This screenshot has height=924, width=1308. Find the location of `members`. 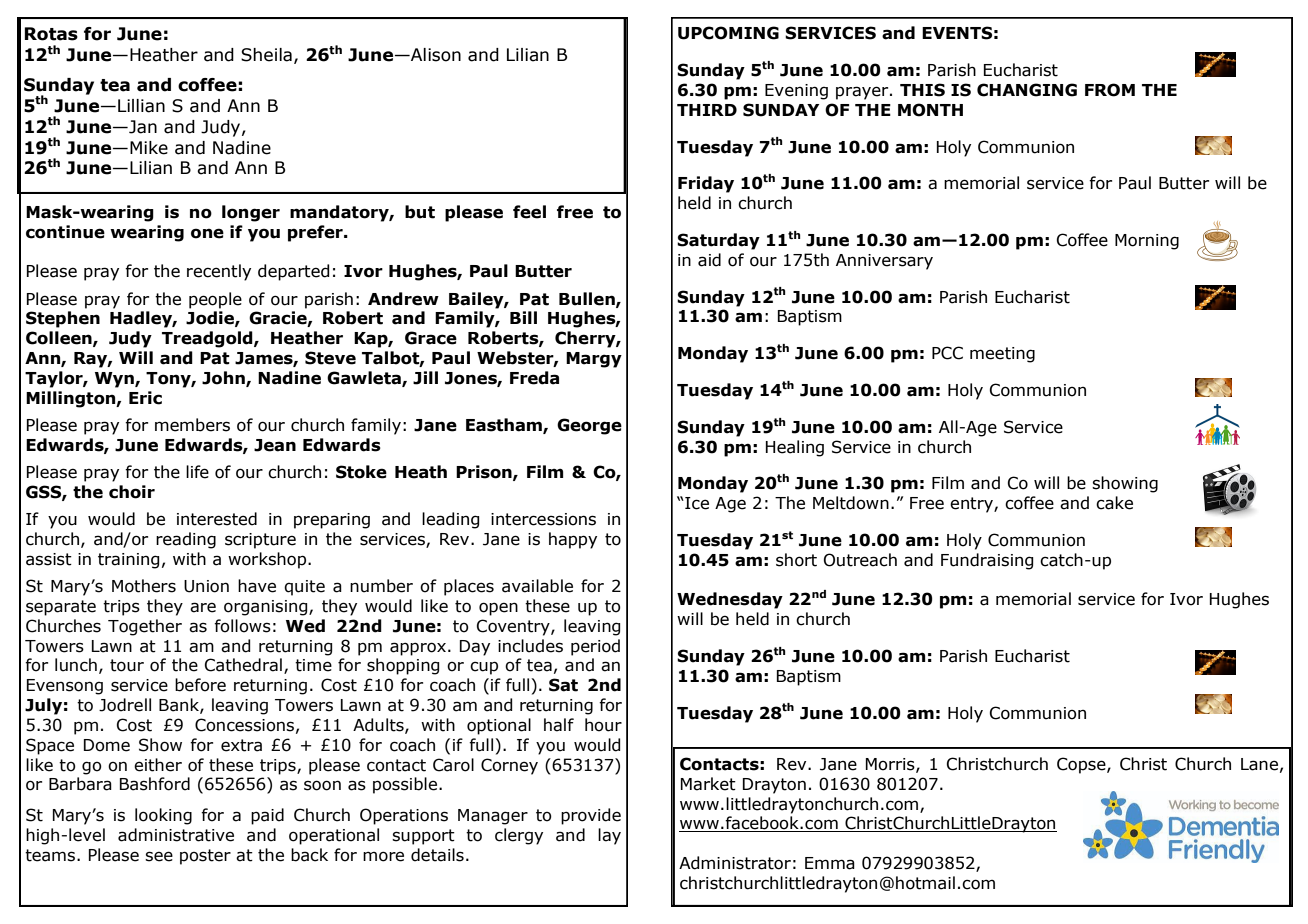

members is located at coordinates (192, 425).
